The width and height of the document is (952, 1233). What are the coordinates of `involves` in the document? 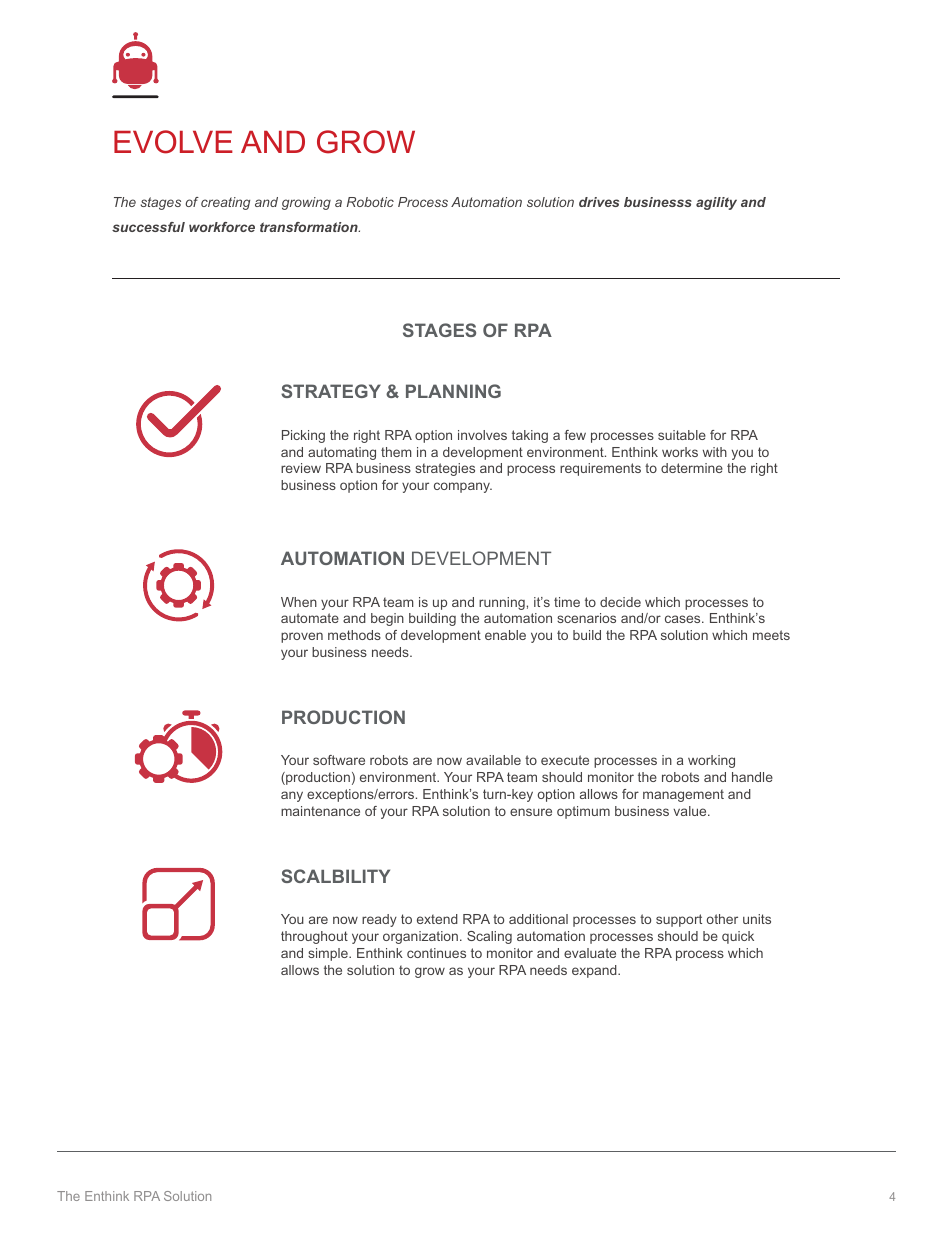 It's located at (482, 435).
